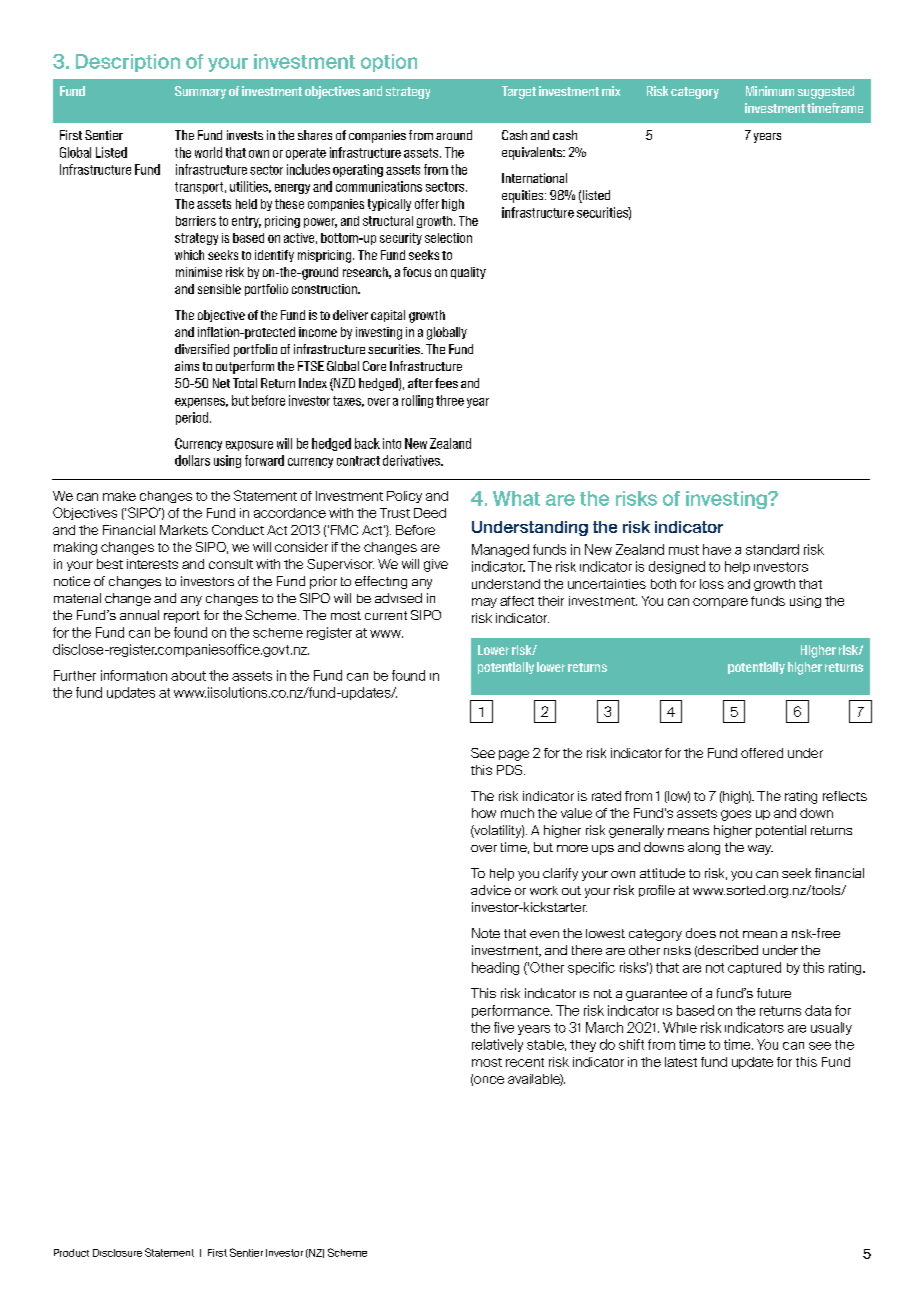  I want to click on may, so click(484, 603).
